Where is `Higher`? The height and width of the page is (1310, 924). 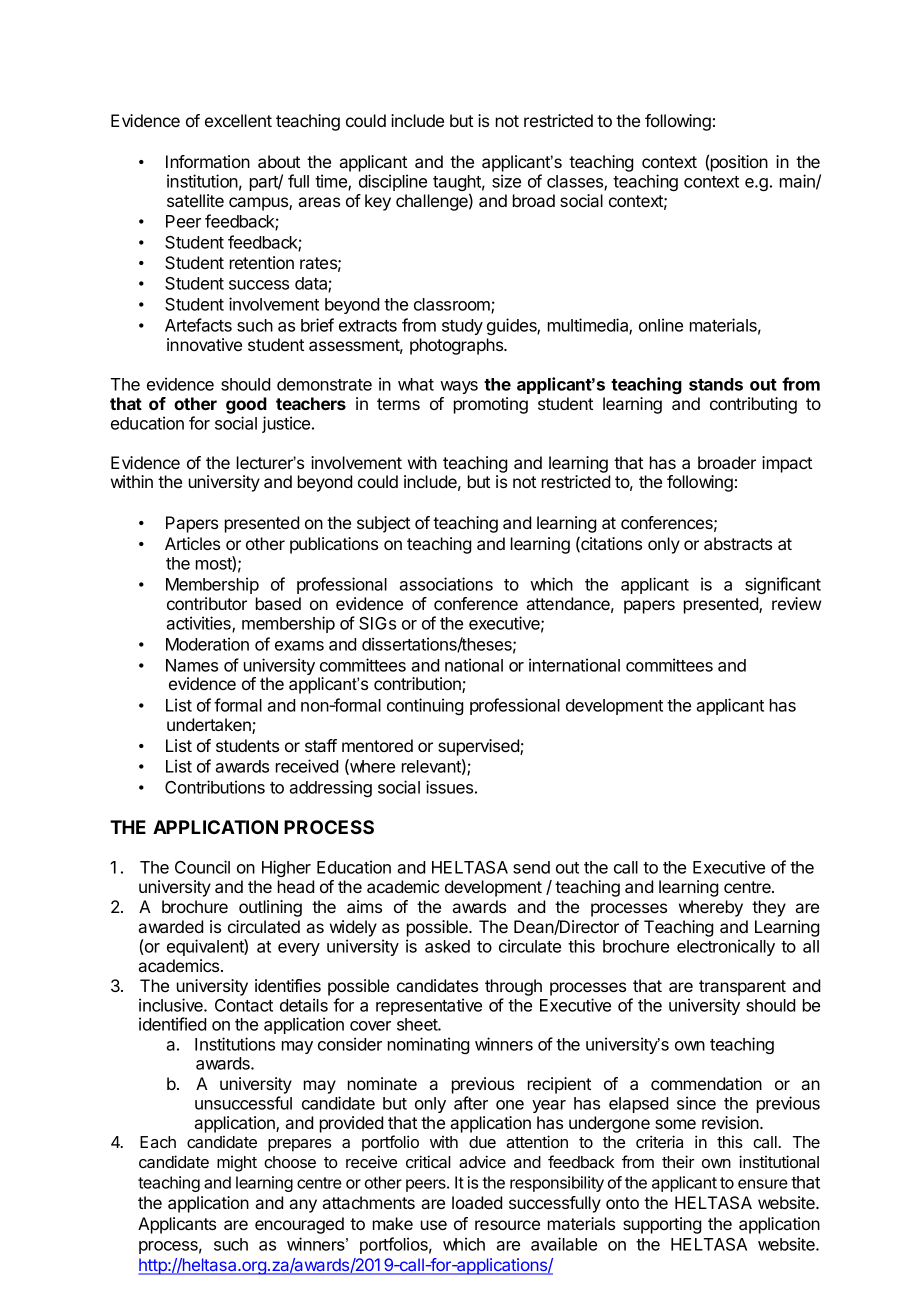 Higher is located at coordinates (286, 868).
